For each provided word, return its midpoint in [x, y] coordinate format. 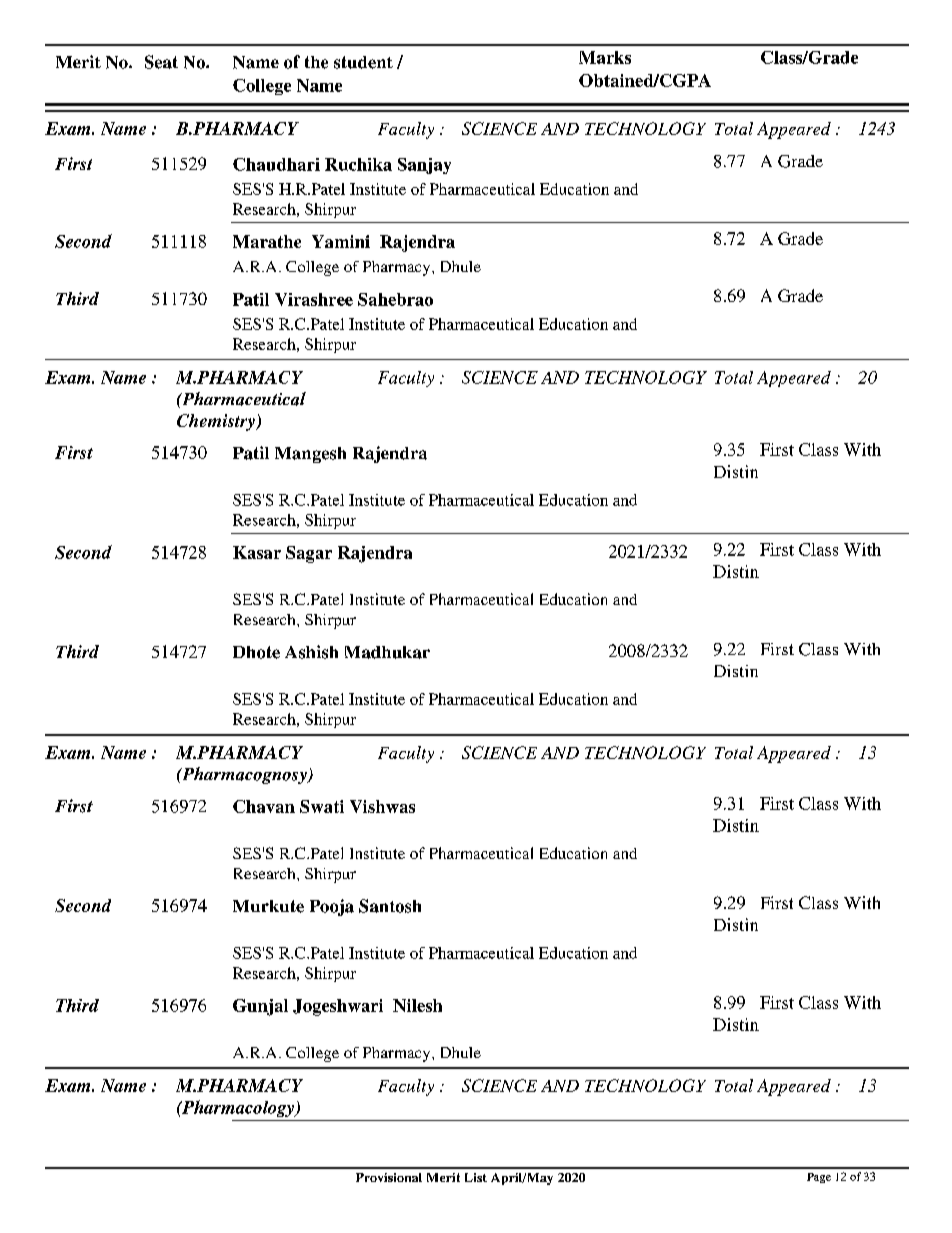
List [476, 1177]
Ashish [311, 652]
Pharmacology [238, 1108]
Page [819, 1178]
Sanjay [424, 166]
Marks [605, 57]
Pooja [332, 907]
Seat [161, 62]
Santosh [390, 906]
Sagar [309, 554]
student [363, 62]
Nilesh [417, 1005]
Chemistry [217, 422]
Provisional [389, 1177]
